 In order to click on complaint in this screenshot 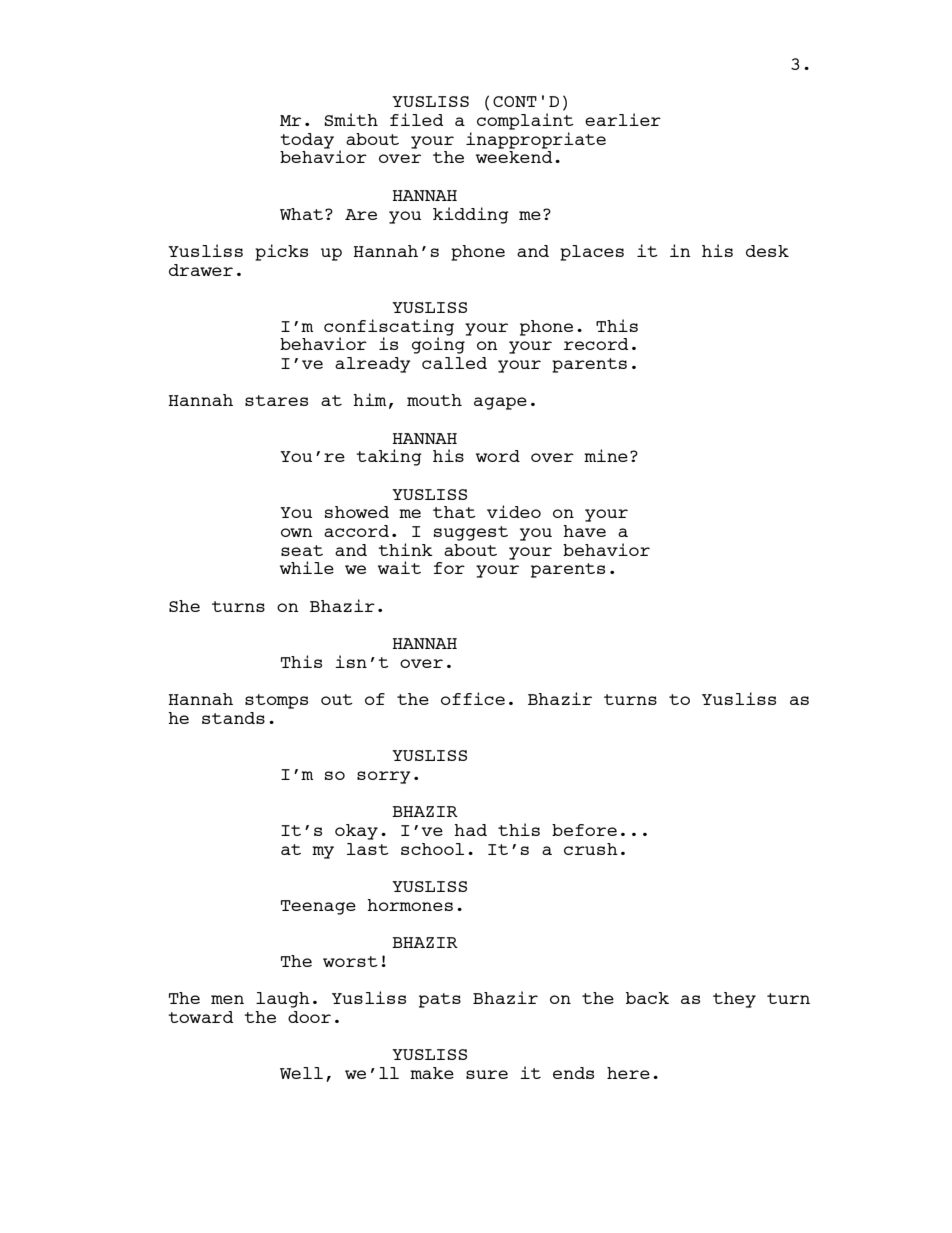, I will do `click(525, 121)`.
